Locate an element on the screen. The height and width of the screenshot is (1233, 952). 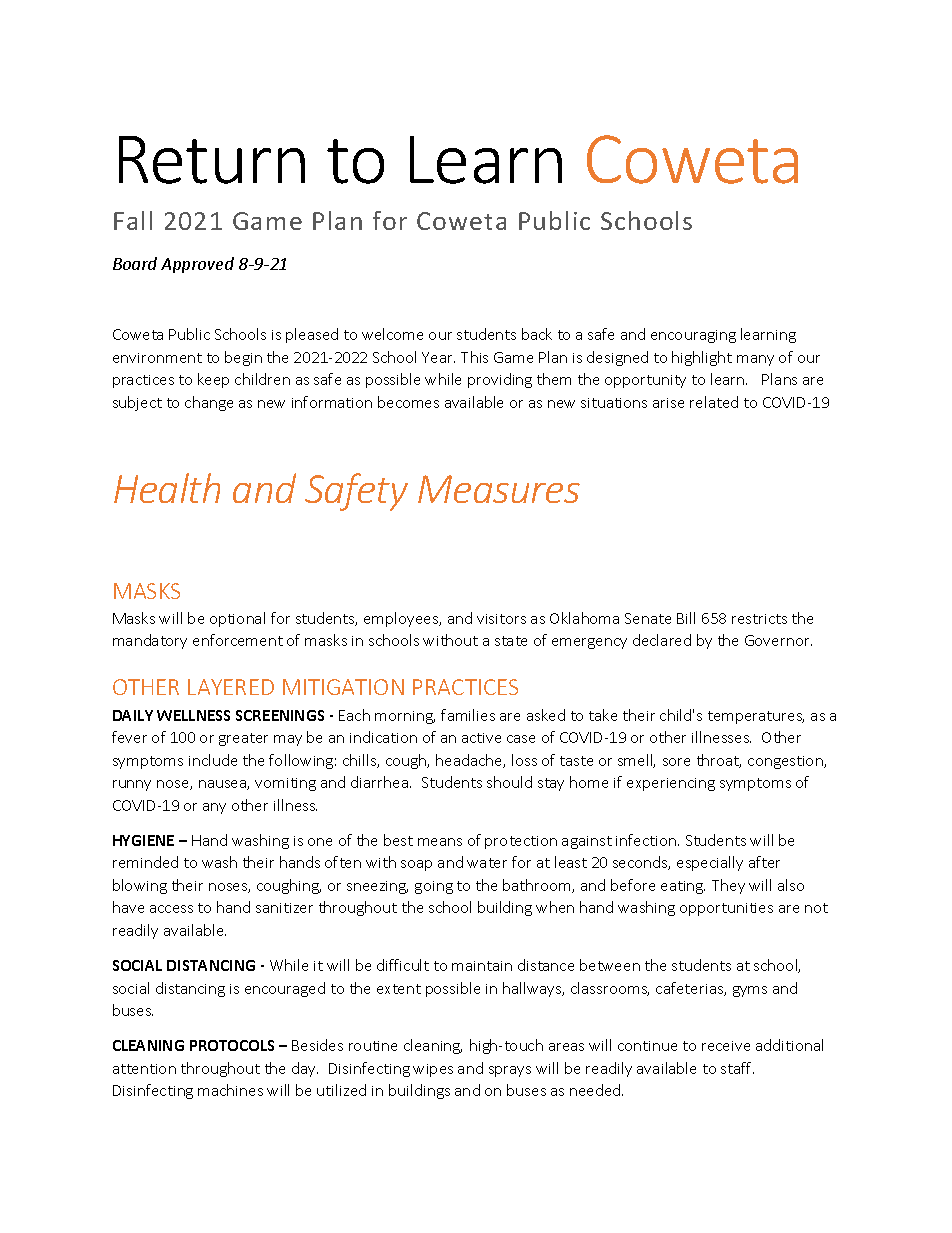
staff is located at coordinates (737, 1068).
